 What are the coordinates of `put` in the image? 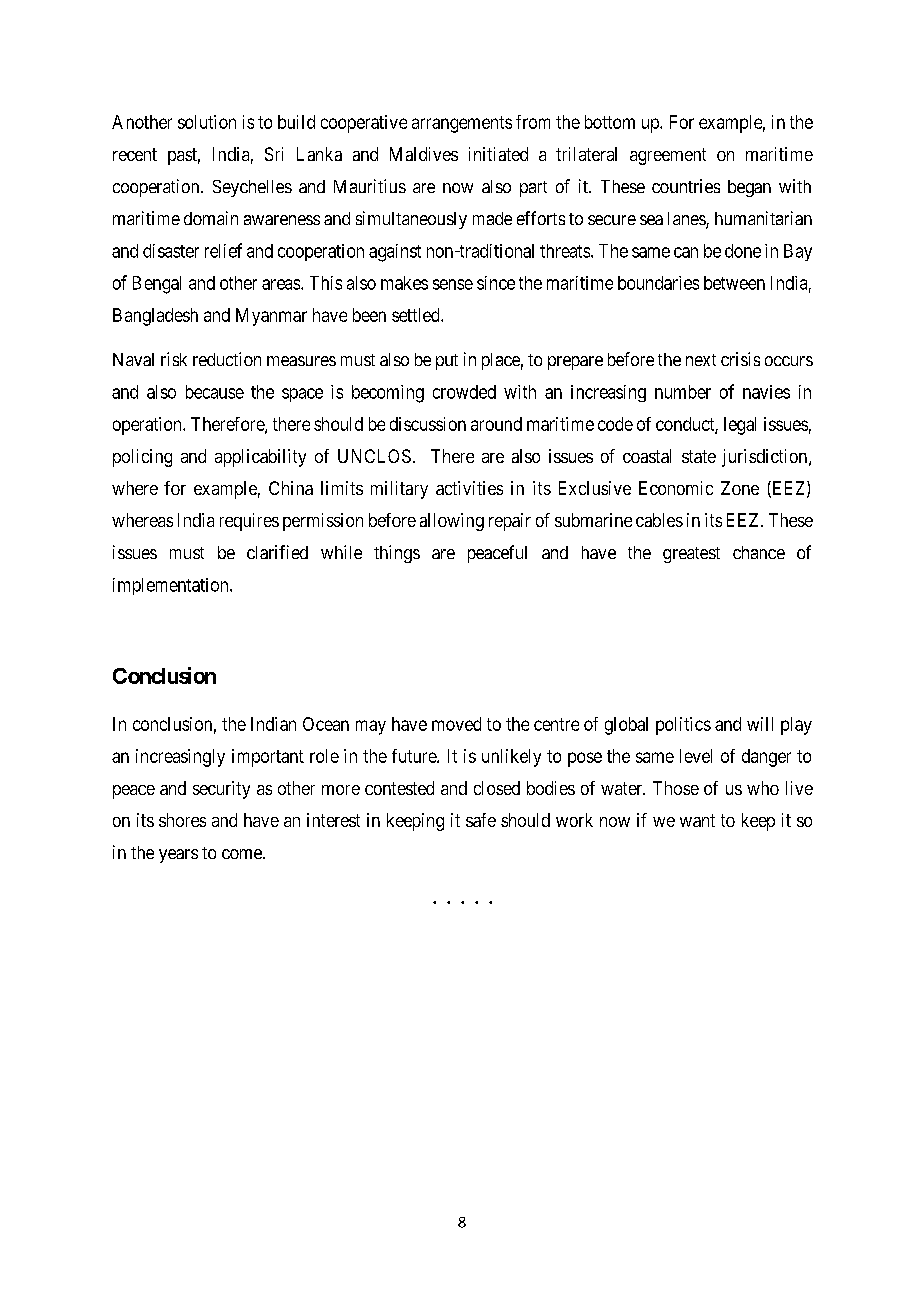 It's located at (447, 362).
